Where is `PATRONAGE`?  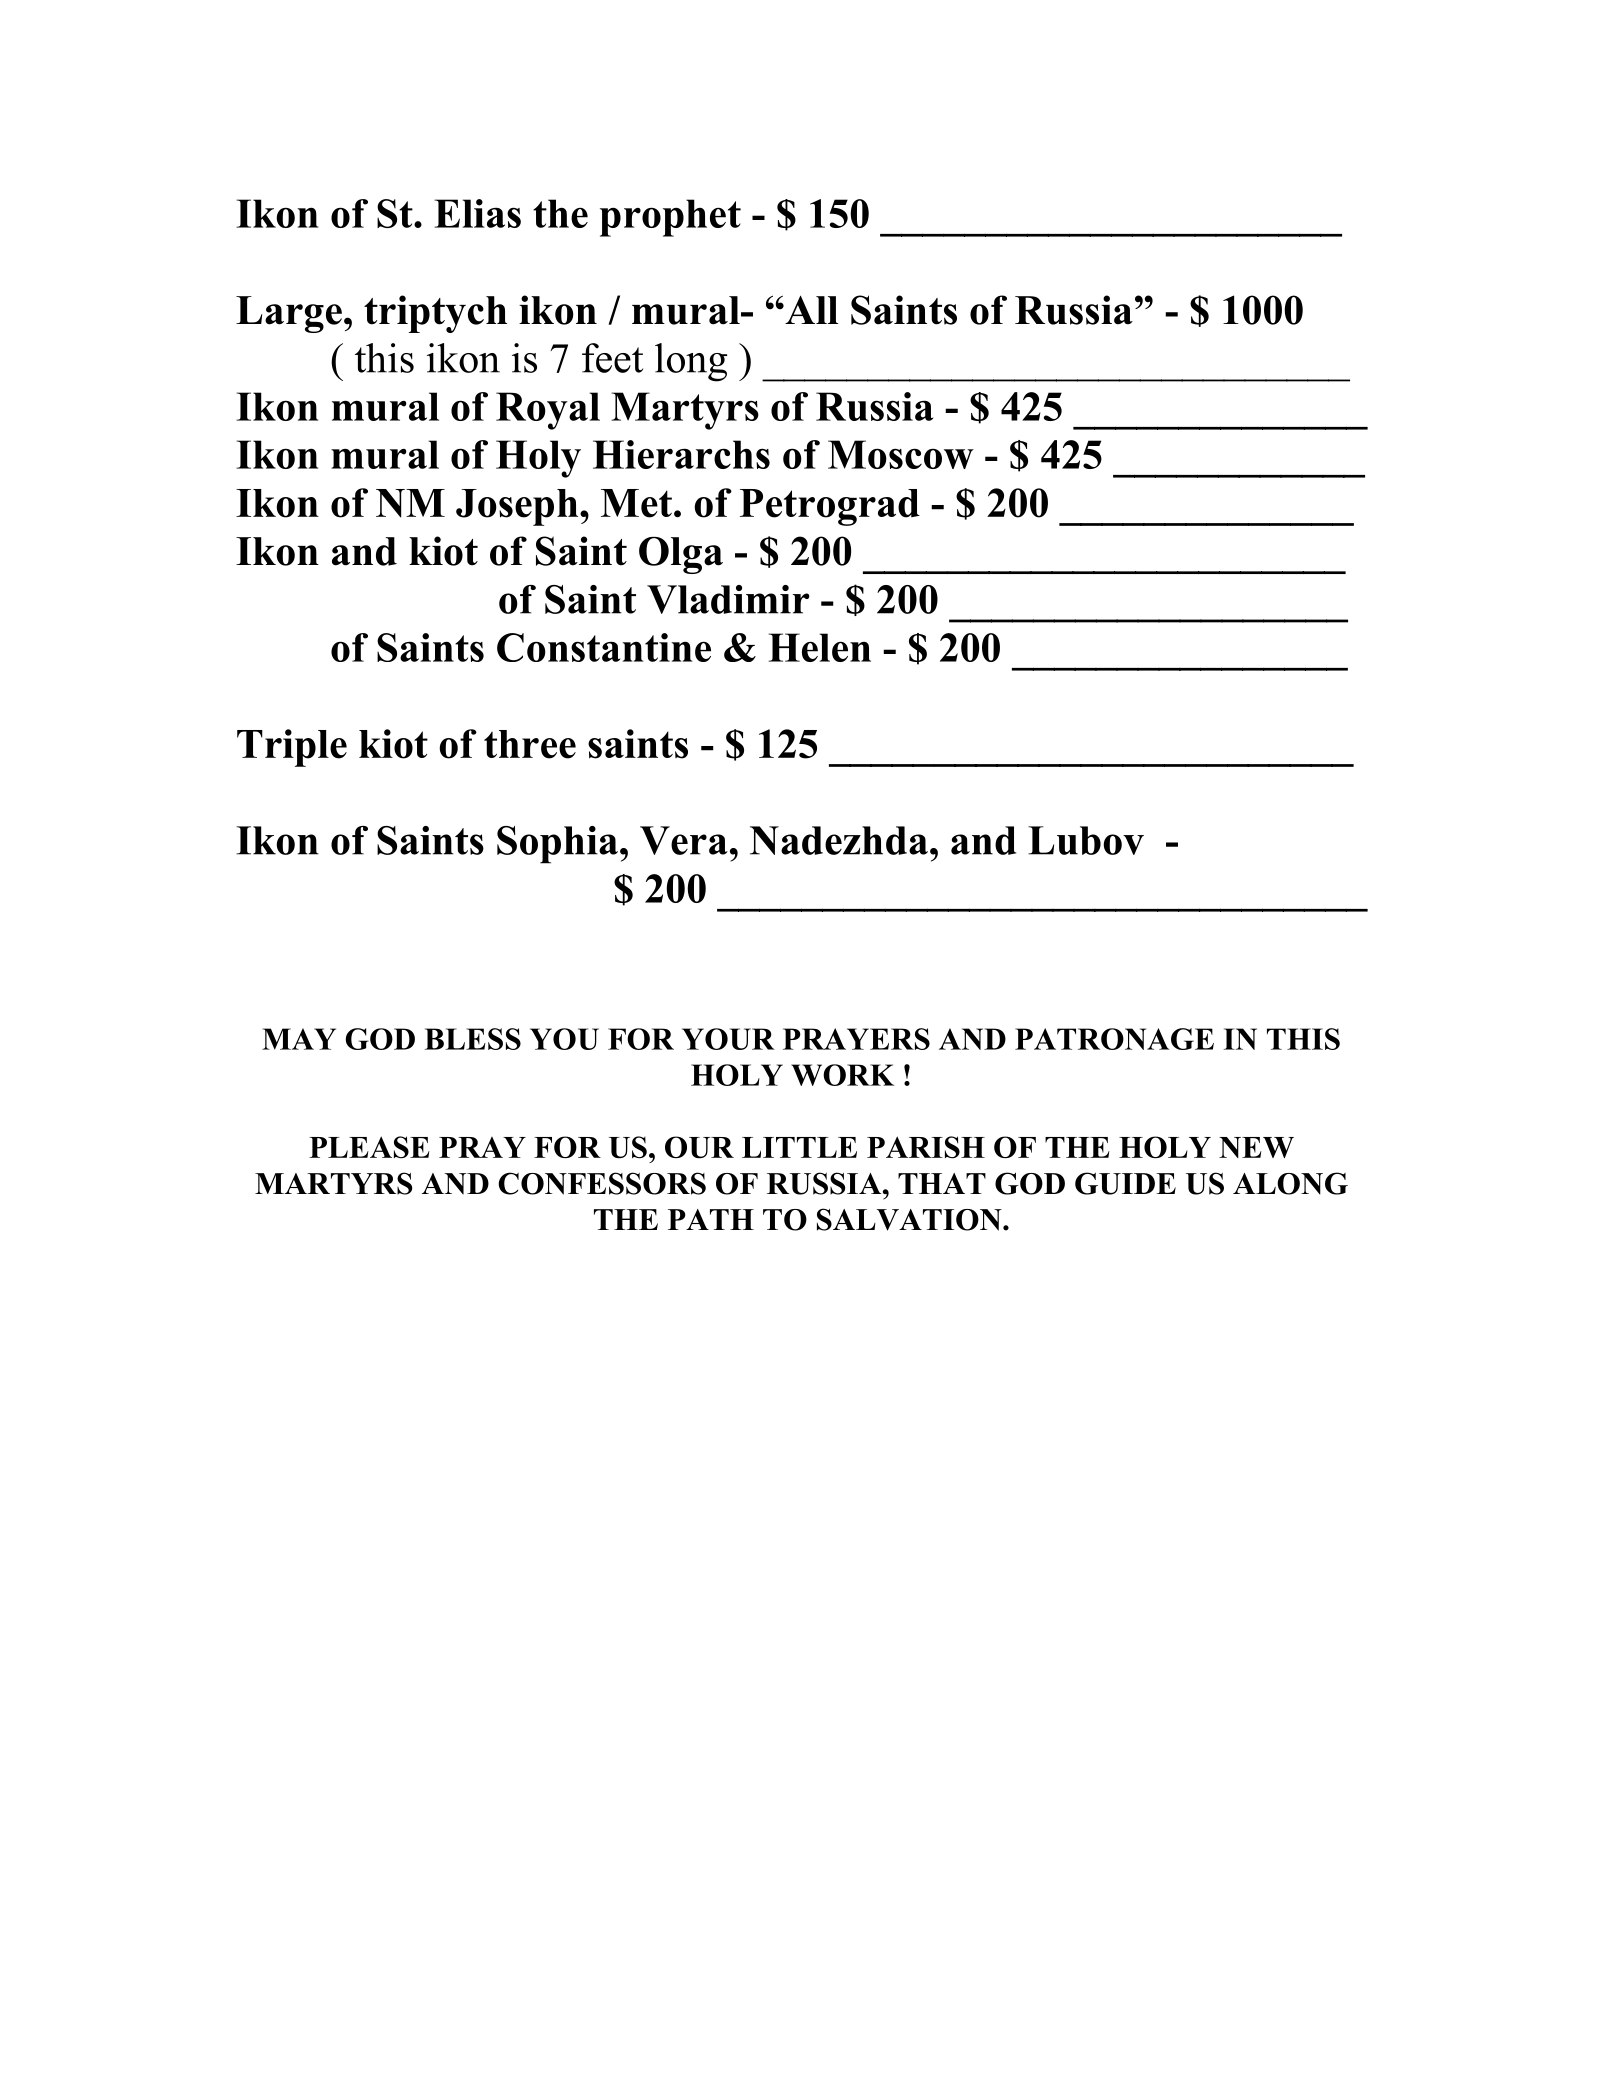 PATRONAGE is located at coordinates (1114, 1039).
